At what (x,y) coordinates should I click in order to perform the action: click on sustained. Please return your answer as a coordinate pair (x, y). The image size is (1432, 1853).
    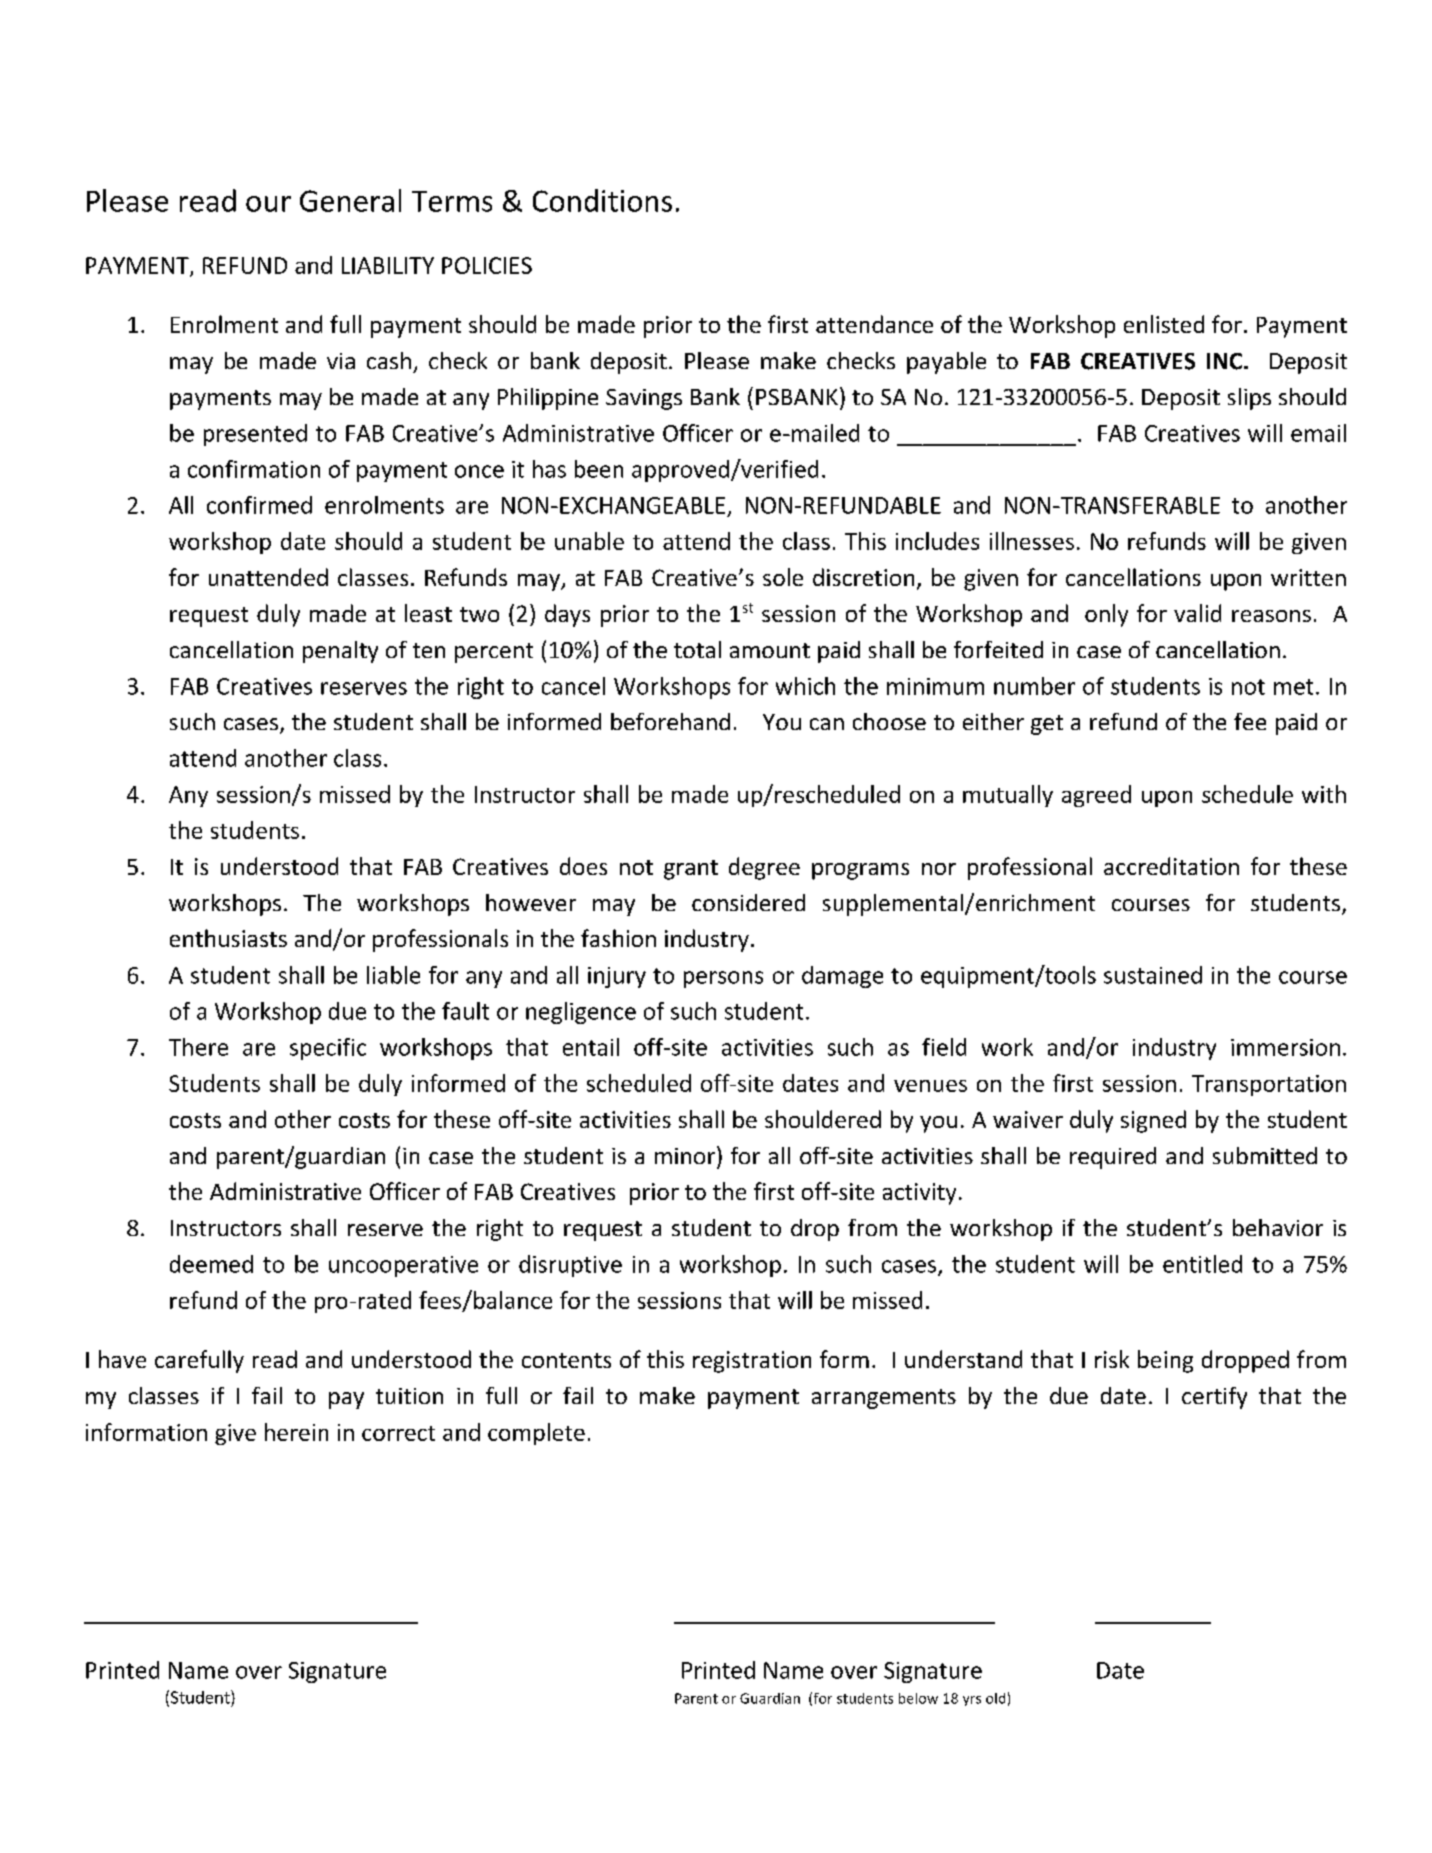
    Looking at the image, I should click on (1153, 975).
